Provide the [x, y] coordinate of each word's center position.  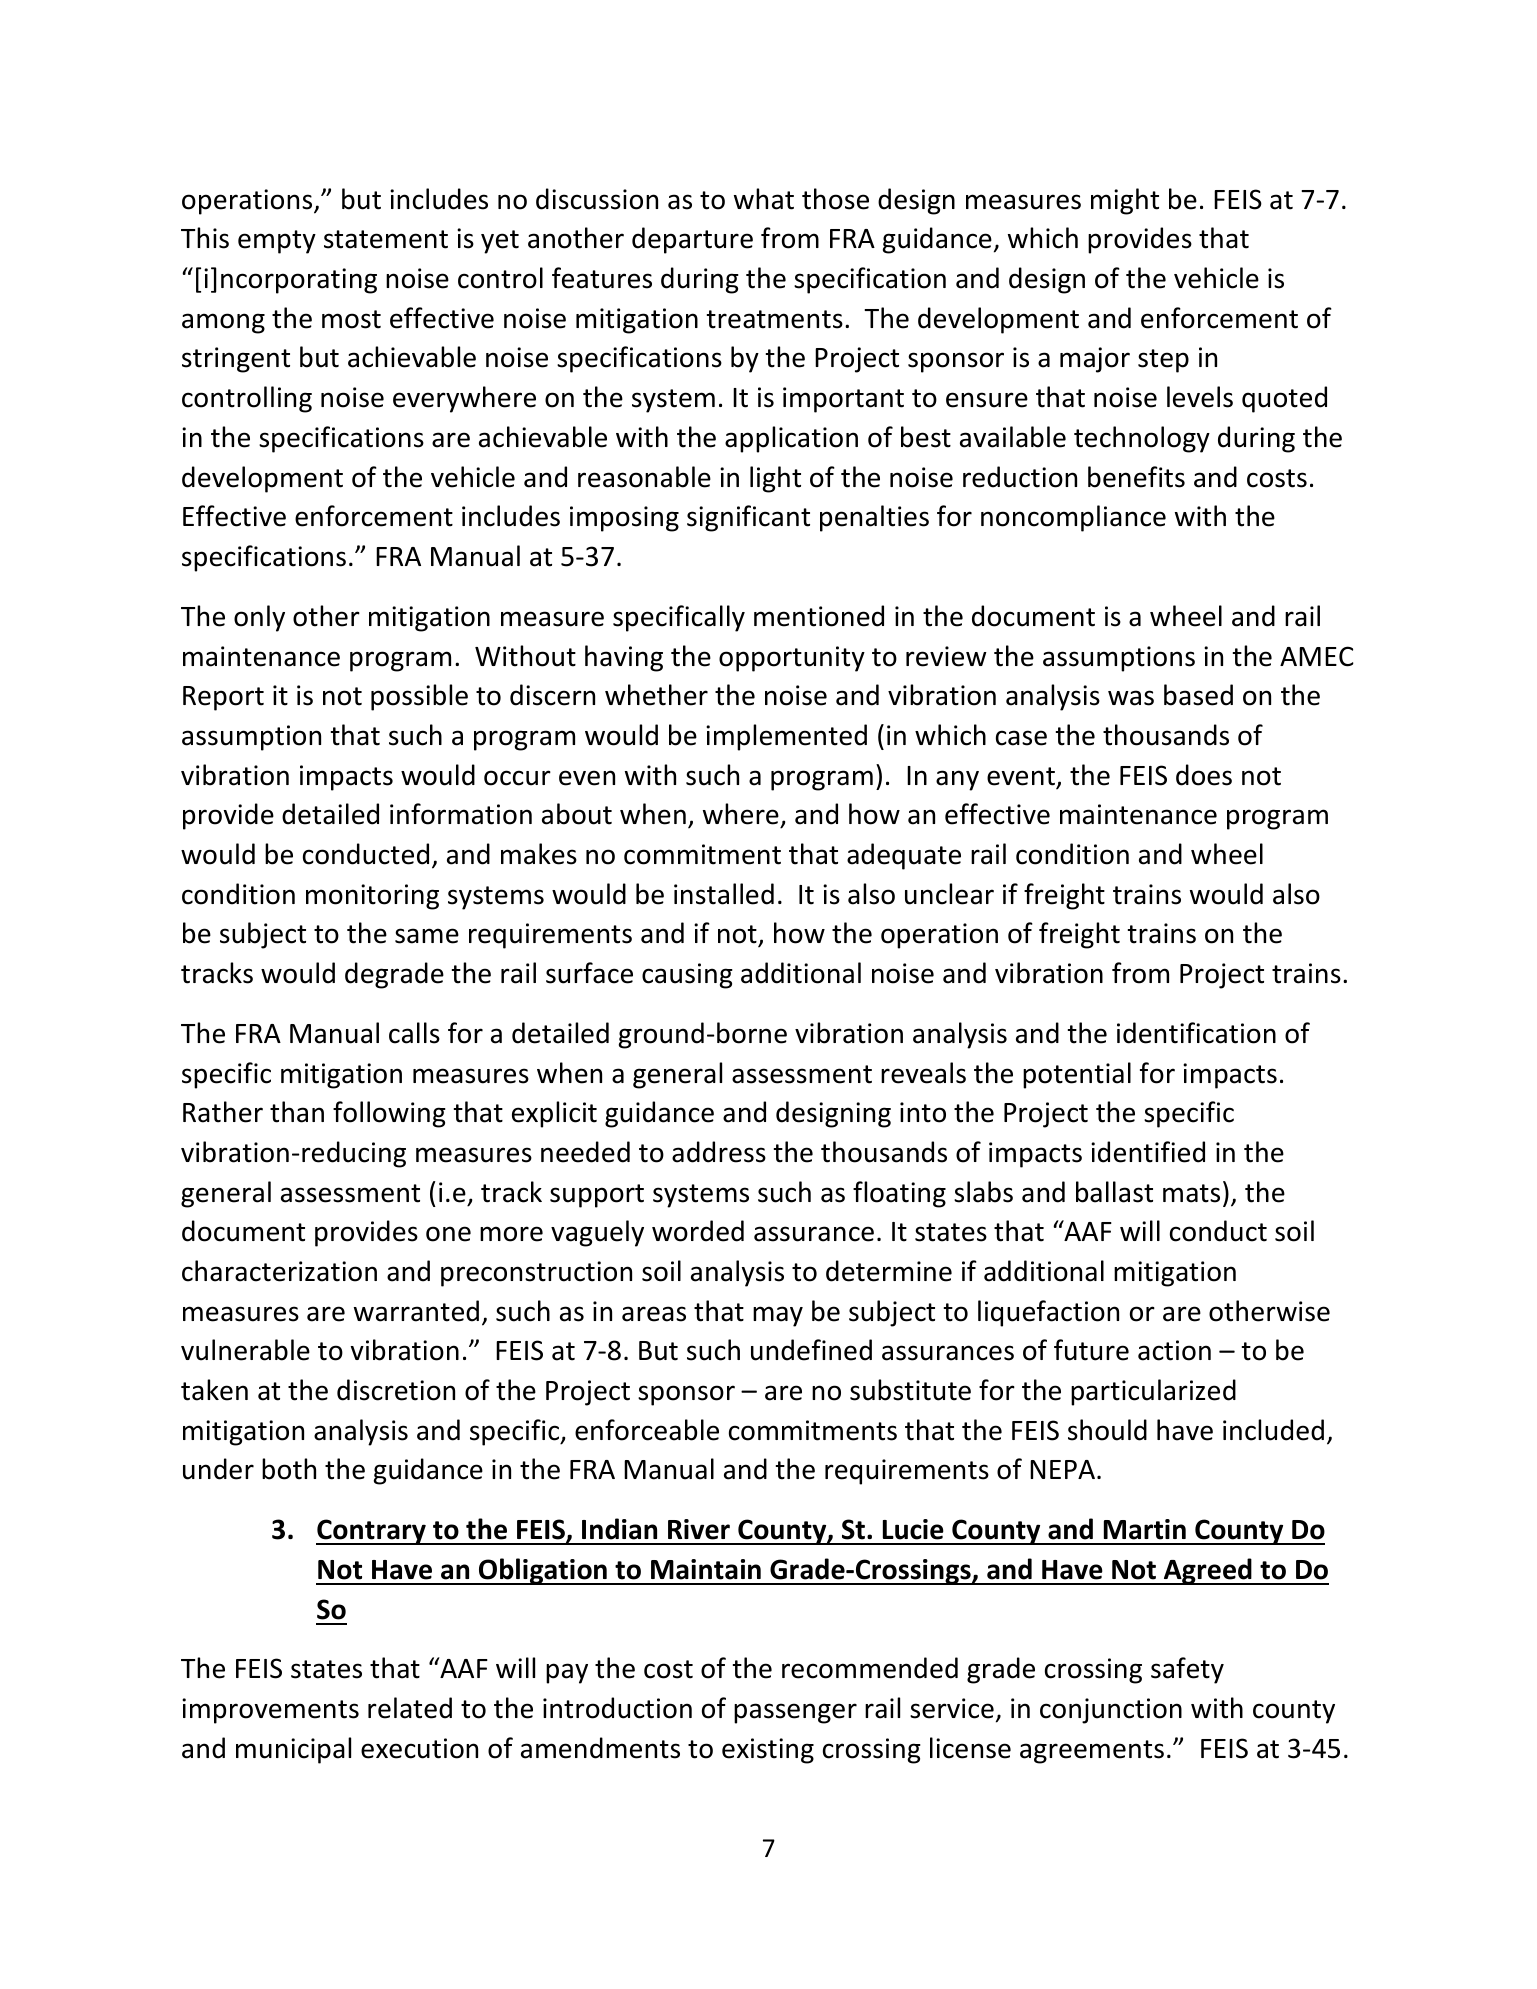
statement [386, 239]
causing [687, 976]
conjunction [1111, 1711]
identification [1196, 1033]
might [1125, 201]
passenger [795, 1713]
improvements [270, 1711]
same [427, 936]
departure [692, 240]
